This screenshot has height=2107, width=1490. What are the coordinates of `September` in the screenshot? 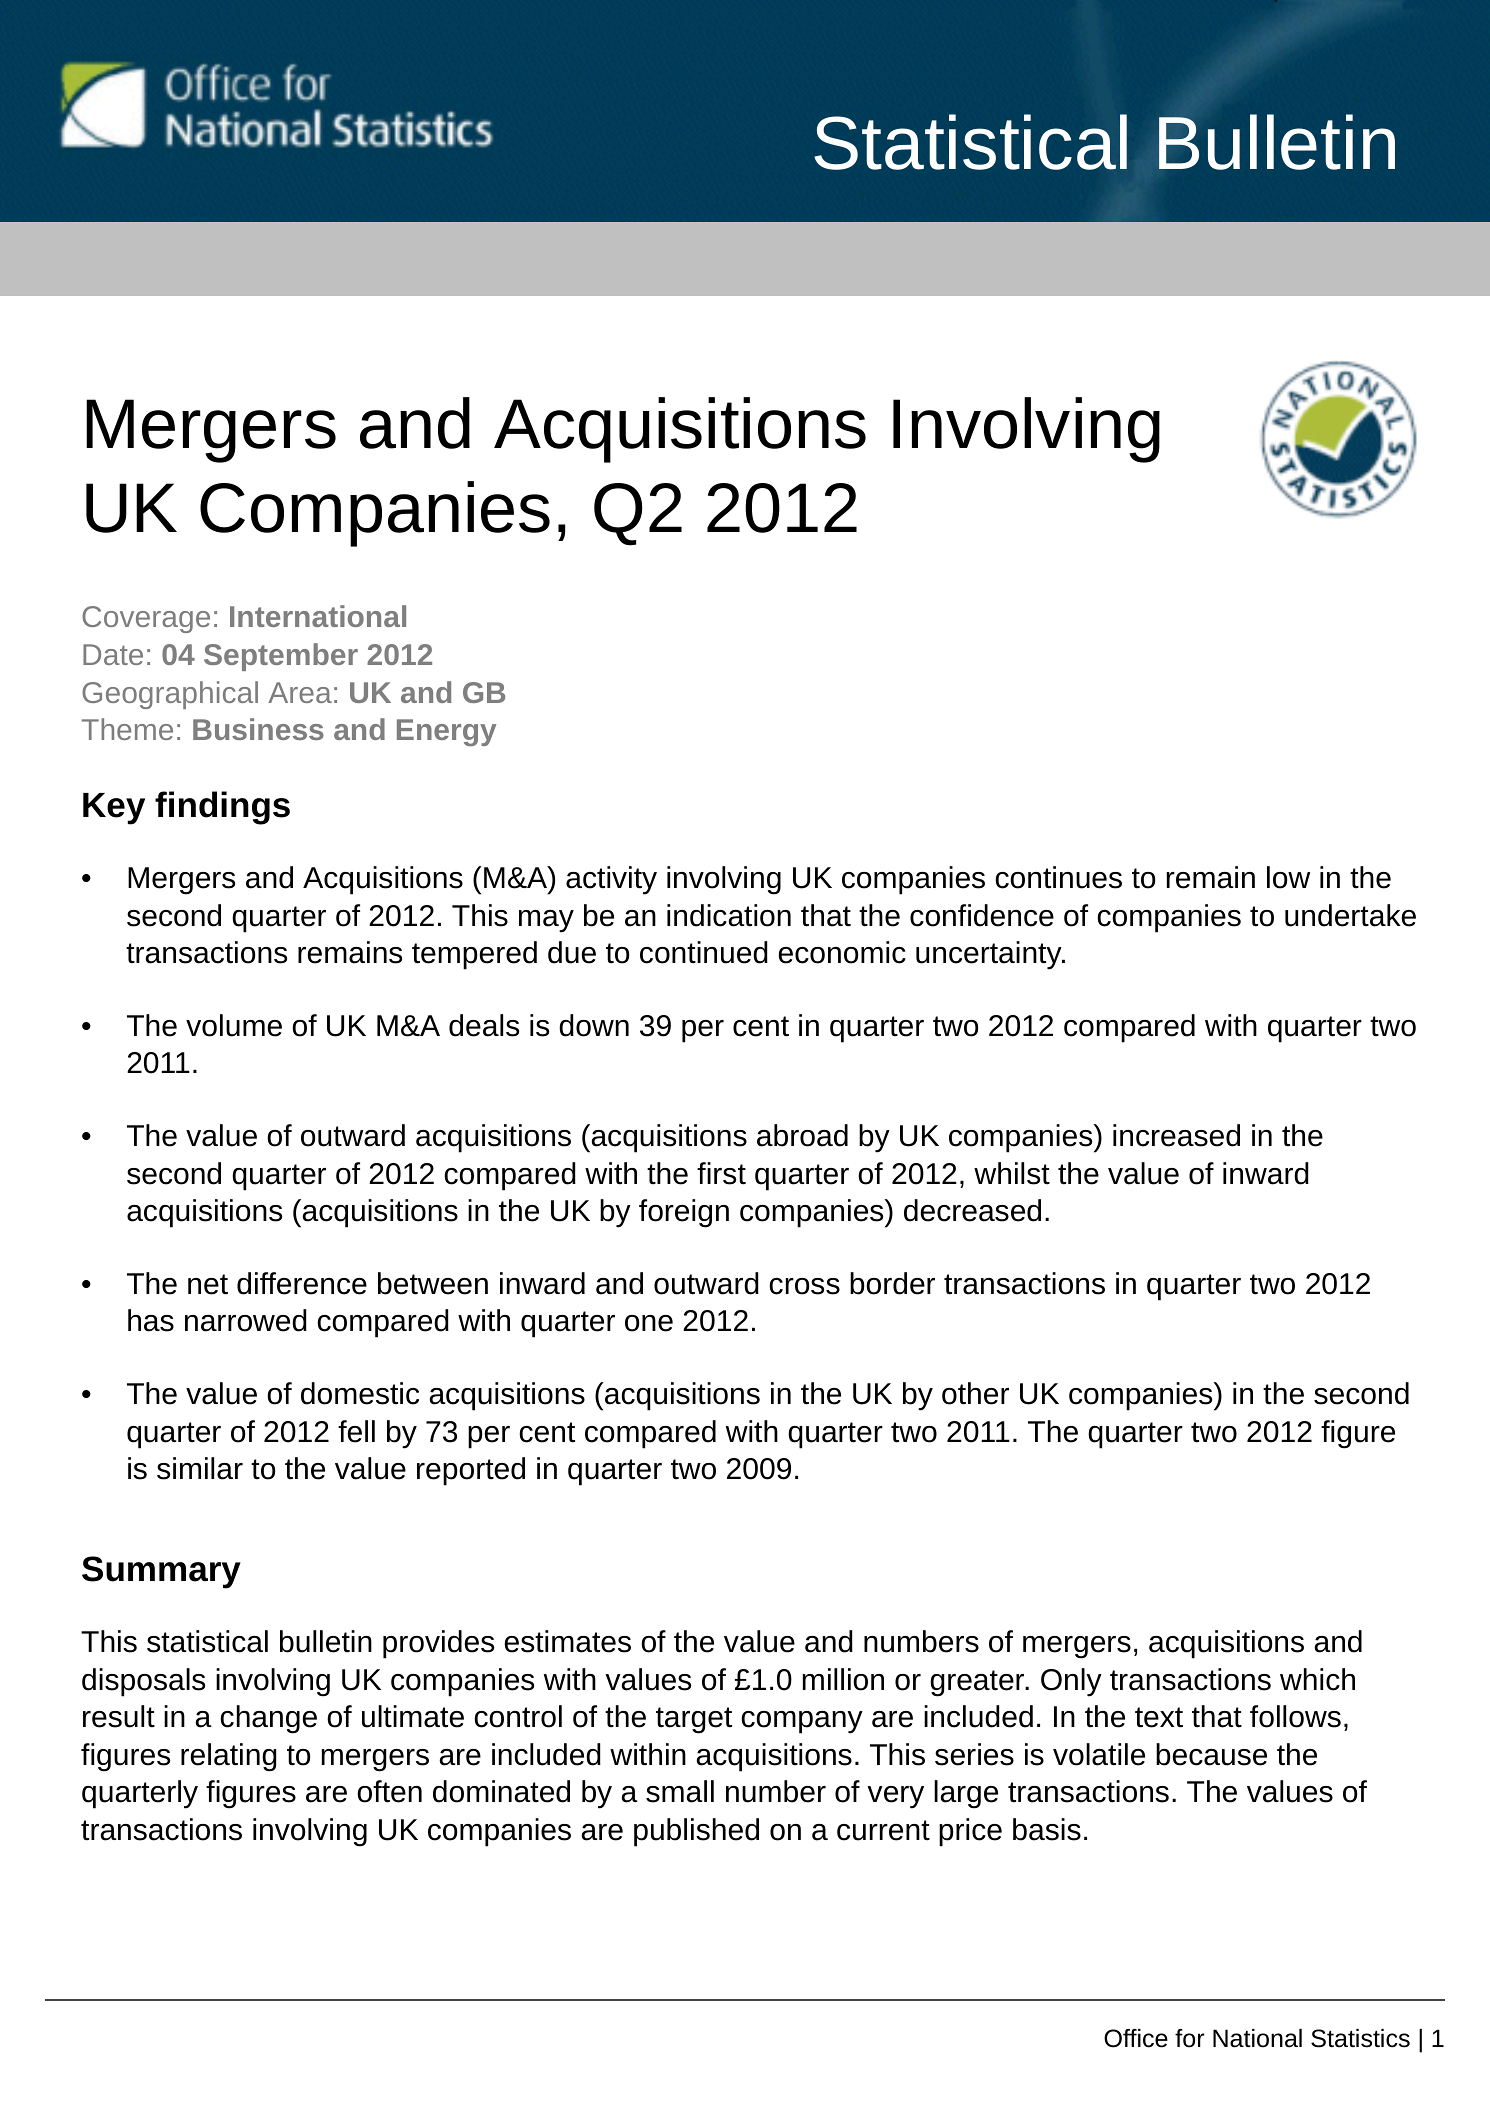 It's located at (281, 657).
